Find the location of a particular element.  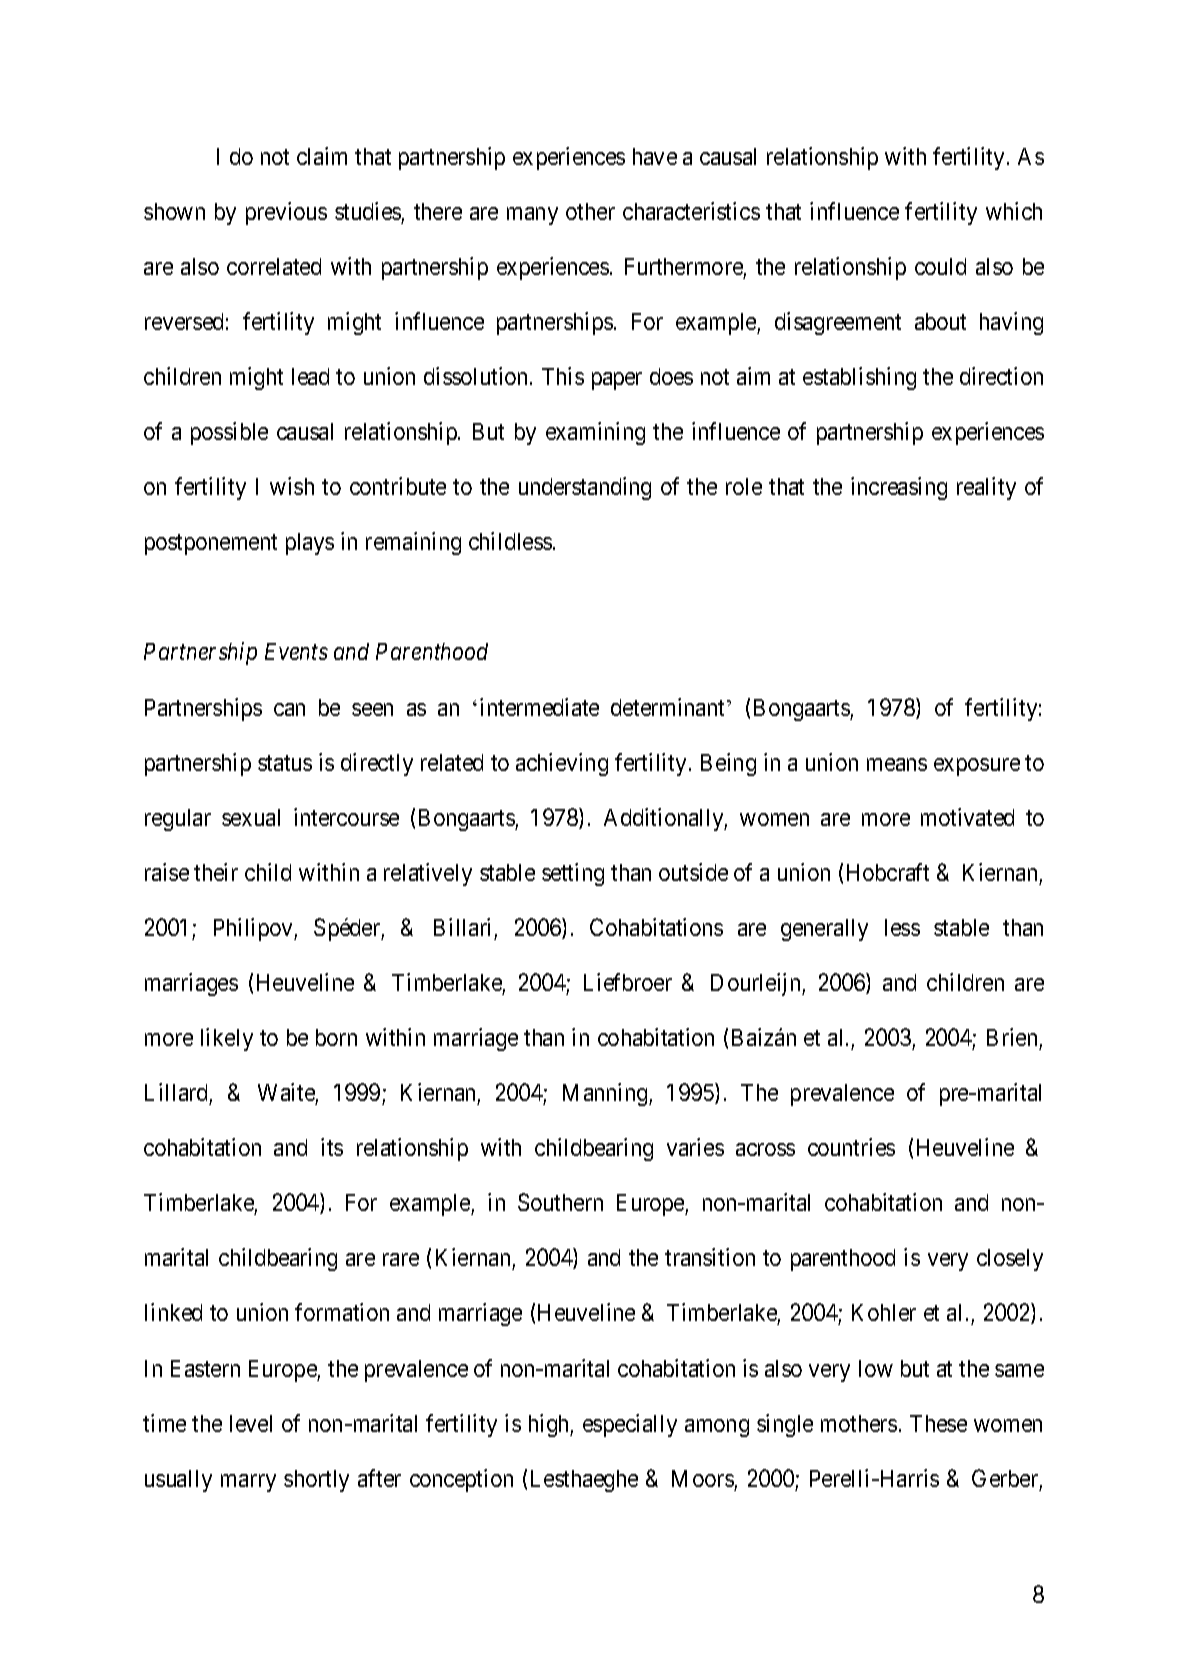

especially is located at coordinates (630, 1425).
